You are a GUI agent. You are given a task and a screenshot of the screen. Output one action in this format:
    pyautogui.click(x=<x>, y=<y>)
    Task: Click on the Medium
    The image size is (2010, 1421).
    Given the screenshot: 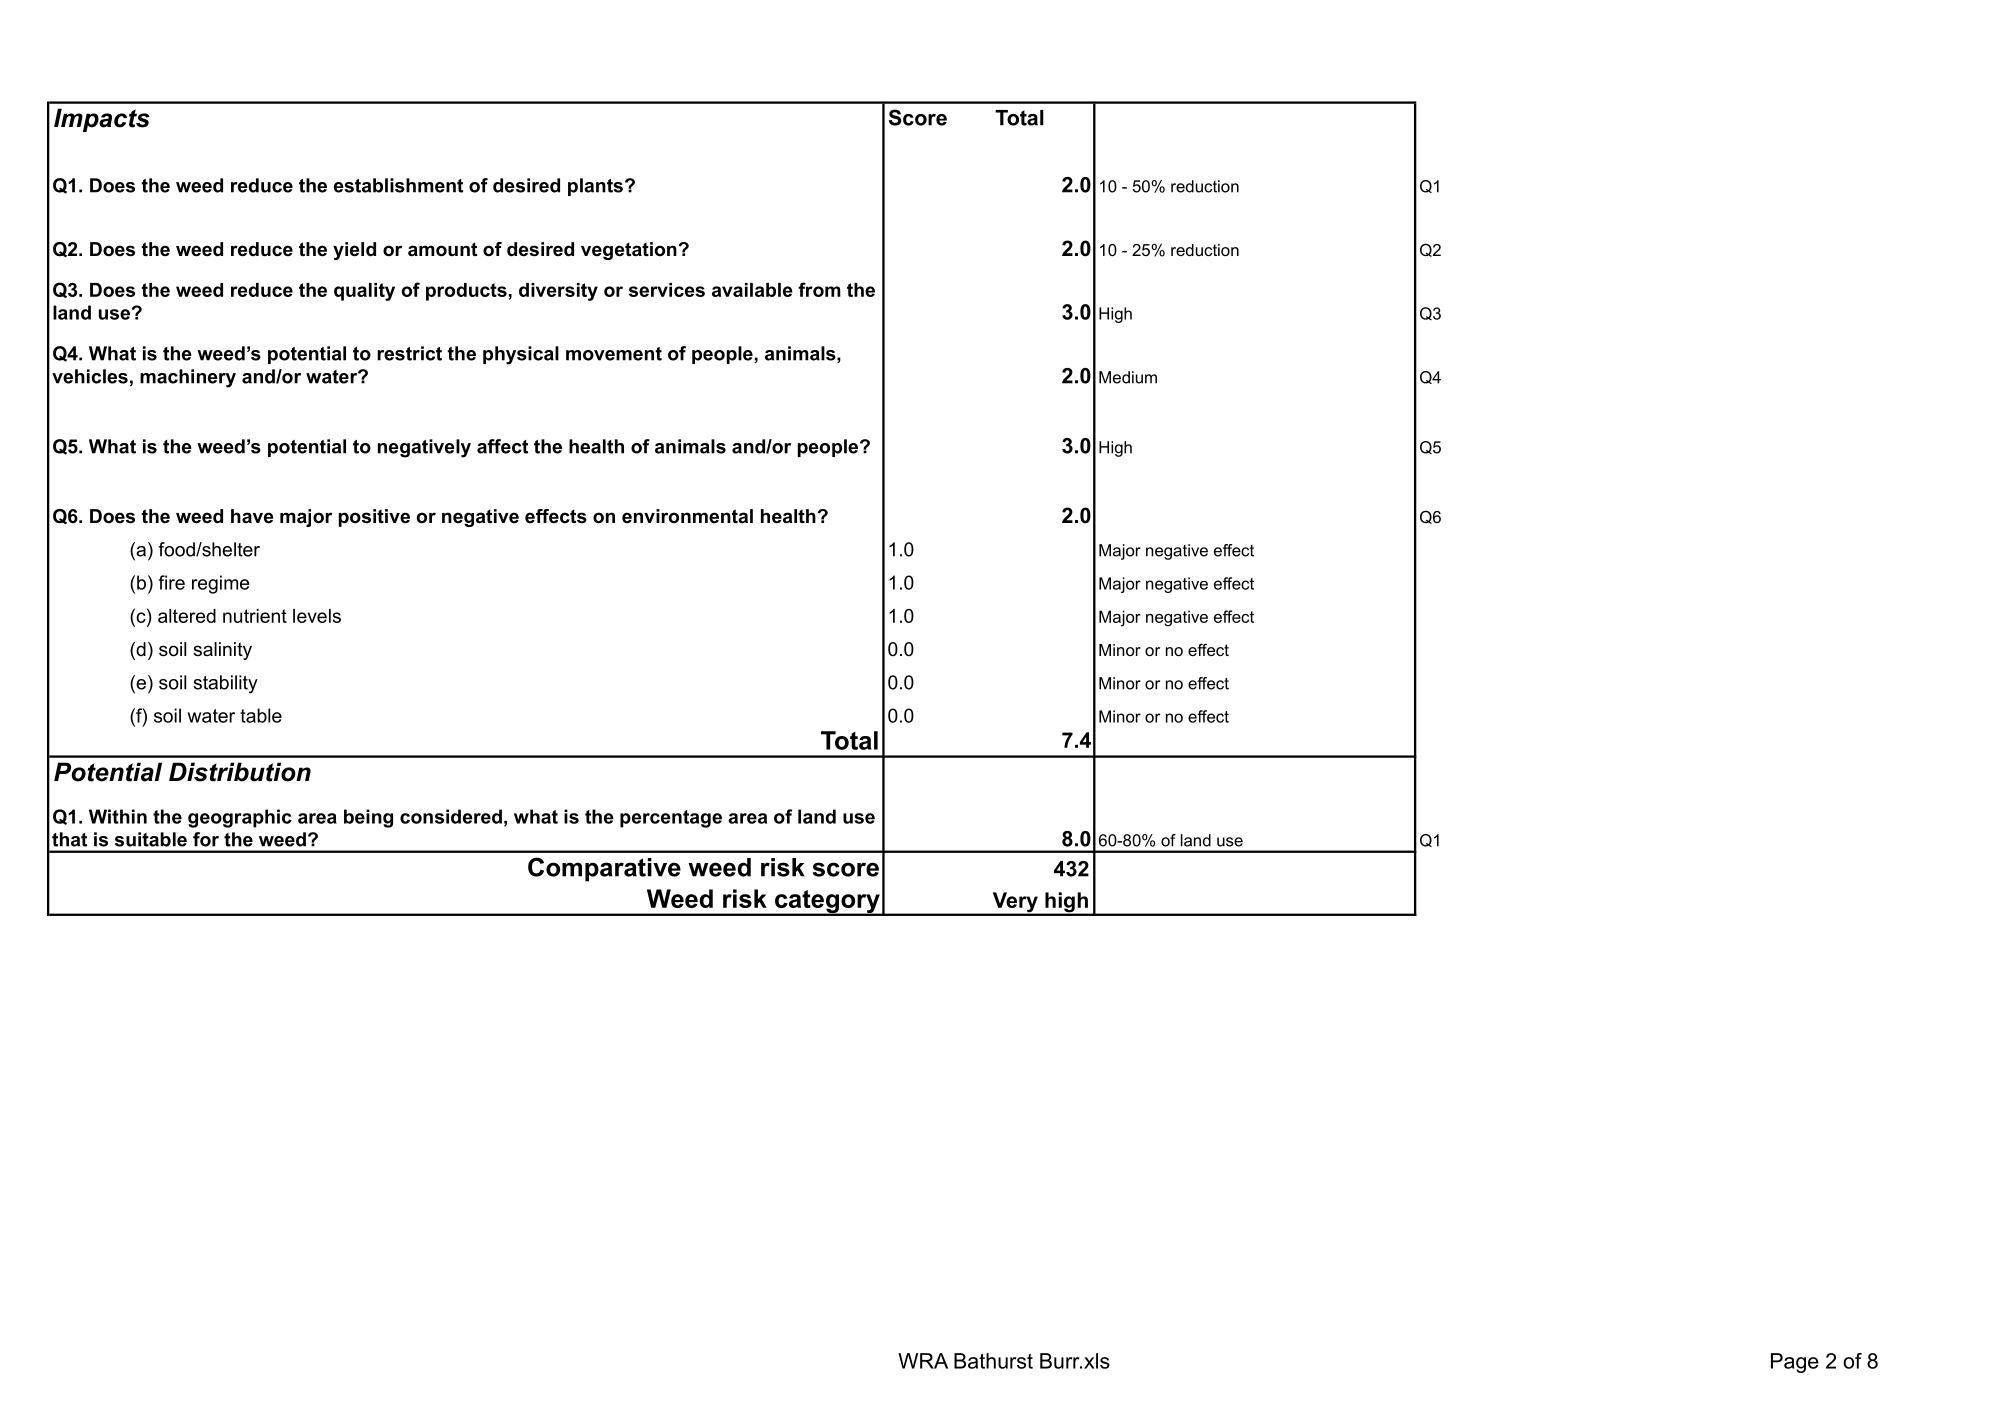 What is the action you would take?
    pyautogui.click(x=1128, y=377)
